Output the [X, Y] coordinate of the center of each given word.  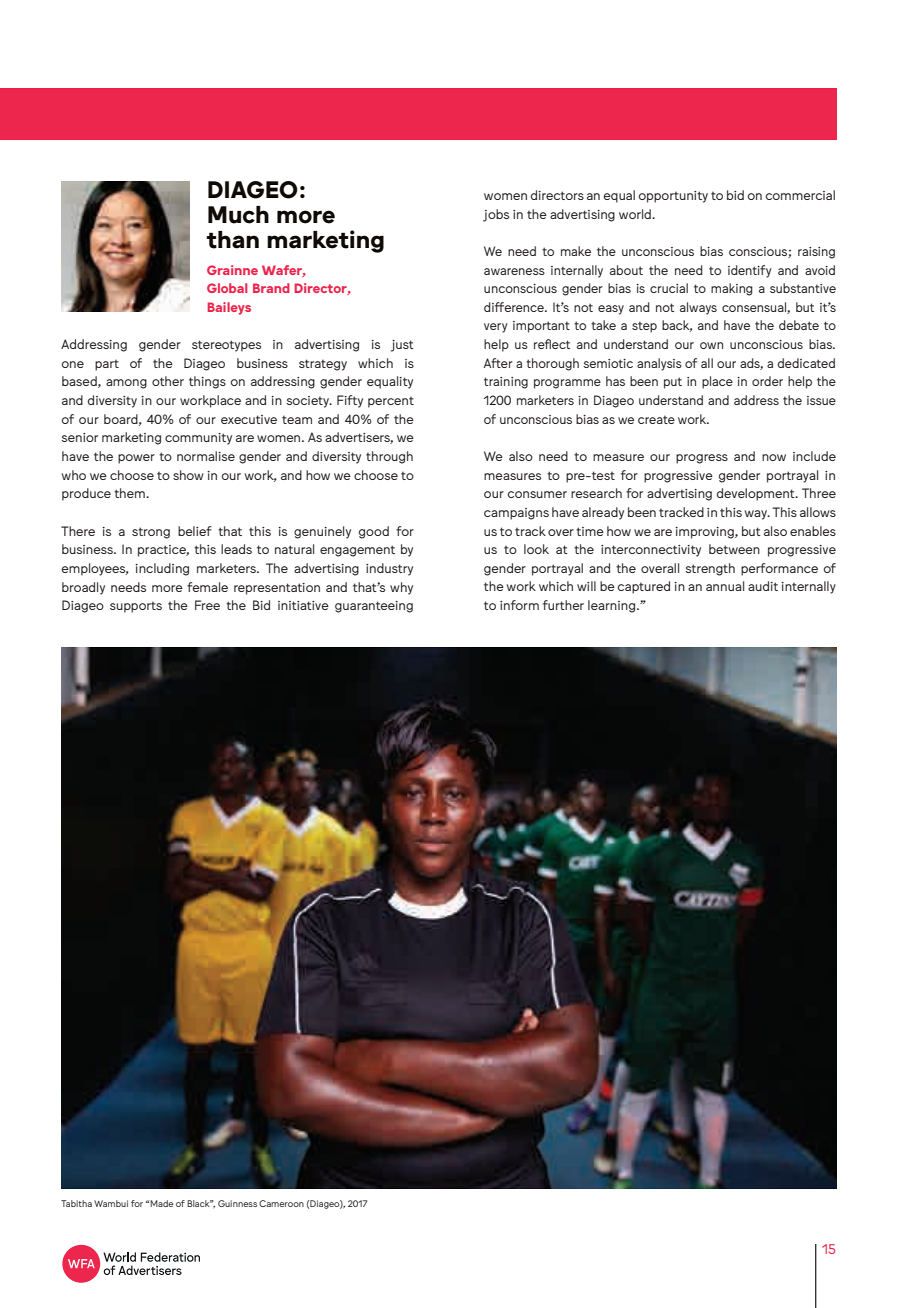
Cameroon [281, 1203]
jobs [496, 215]
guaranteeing [374, 607]
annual [725, 586]
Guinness [237, 1203]
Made [161, 1203]
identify [749, 271]
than [232, 240]
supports [136, 607]
